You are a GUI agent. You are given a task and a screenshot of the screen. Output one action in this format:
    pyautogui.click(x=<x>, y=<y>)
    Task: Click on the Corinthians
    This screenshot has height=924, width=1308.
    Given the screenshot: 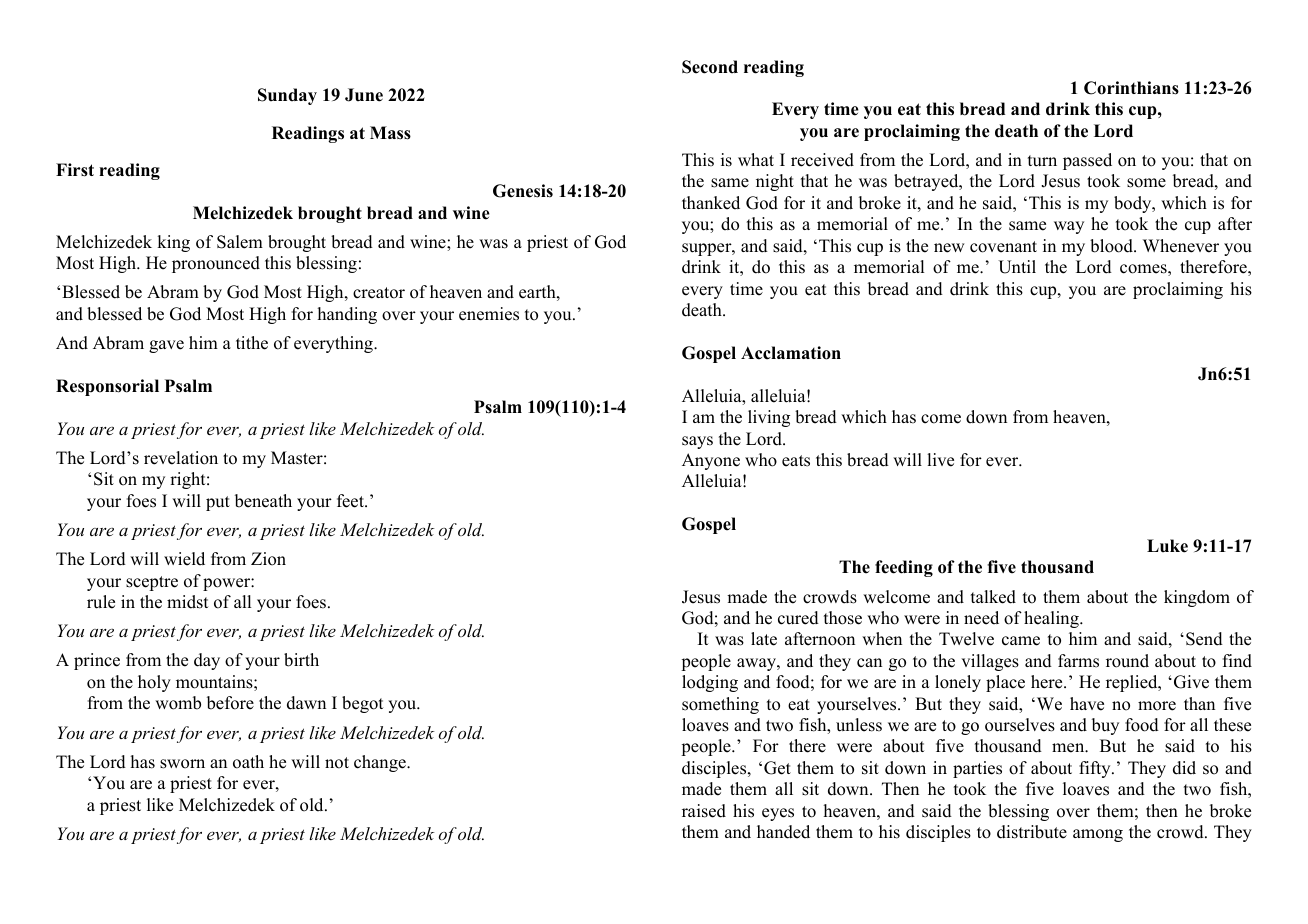 What is the action you would take?
    pyautogui.click(x=1131, y=88)
